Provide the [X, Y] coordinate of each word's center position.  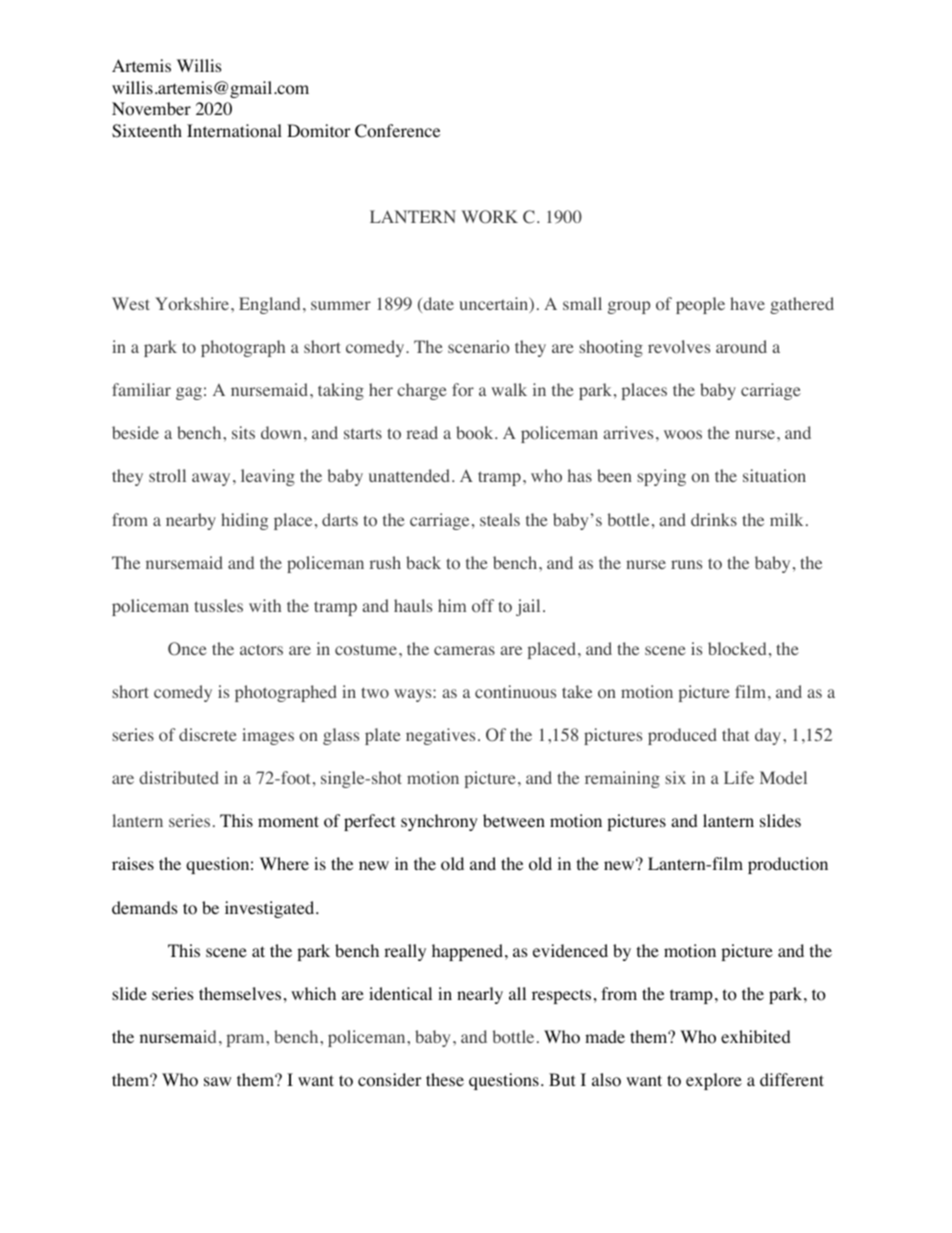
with [265, 605]
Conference [397, 131]
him [452, 605]
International [234, 131]
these [445, 1079]
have [747, 303]
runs [686, 564]
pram [247, 1040]
